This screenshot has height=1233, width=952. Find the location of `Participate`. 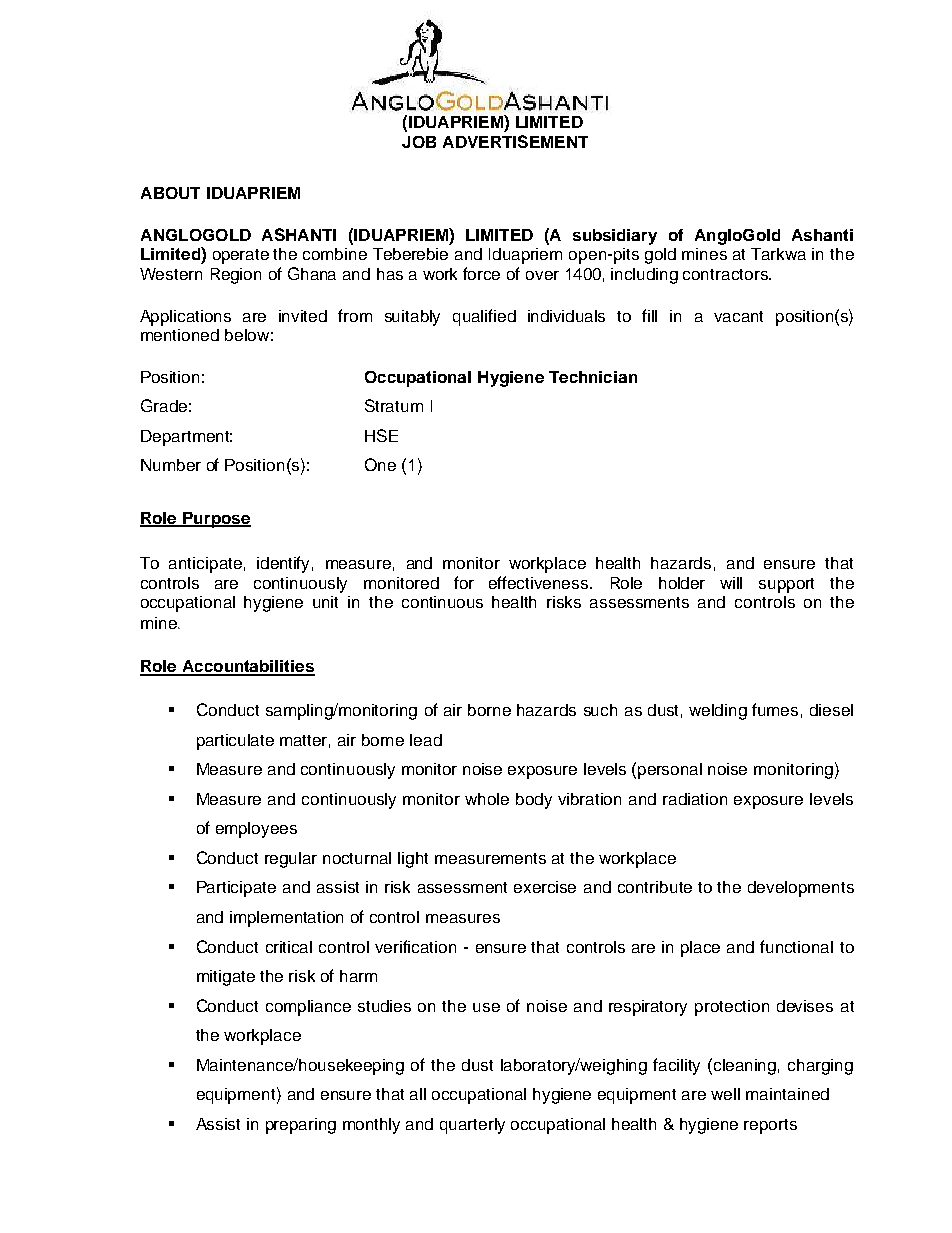

Participate is located at coordinates (236, 889).
